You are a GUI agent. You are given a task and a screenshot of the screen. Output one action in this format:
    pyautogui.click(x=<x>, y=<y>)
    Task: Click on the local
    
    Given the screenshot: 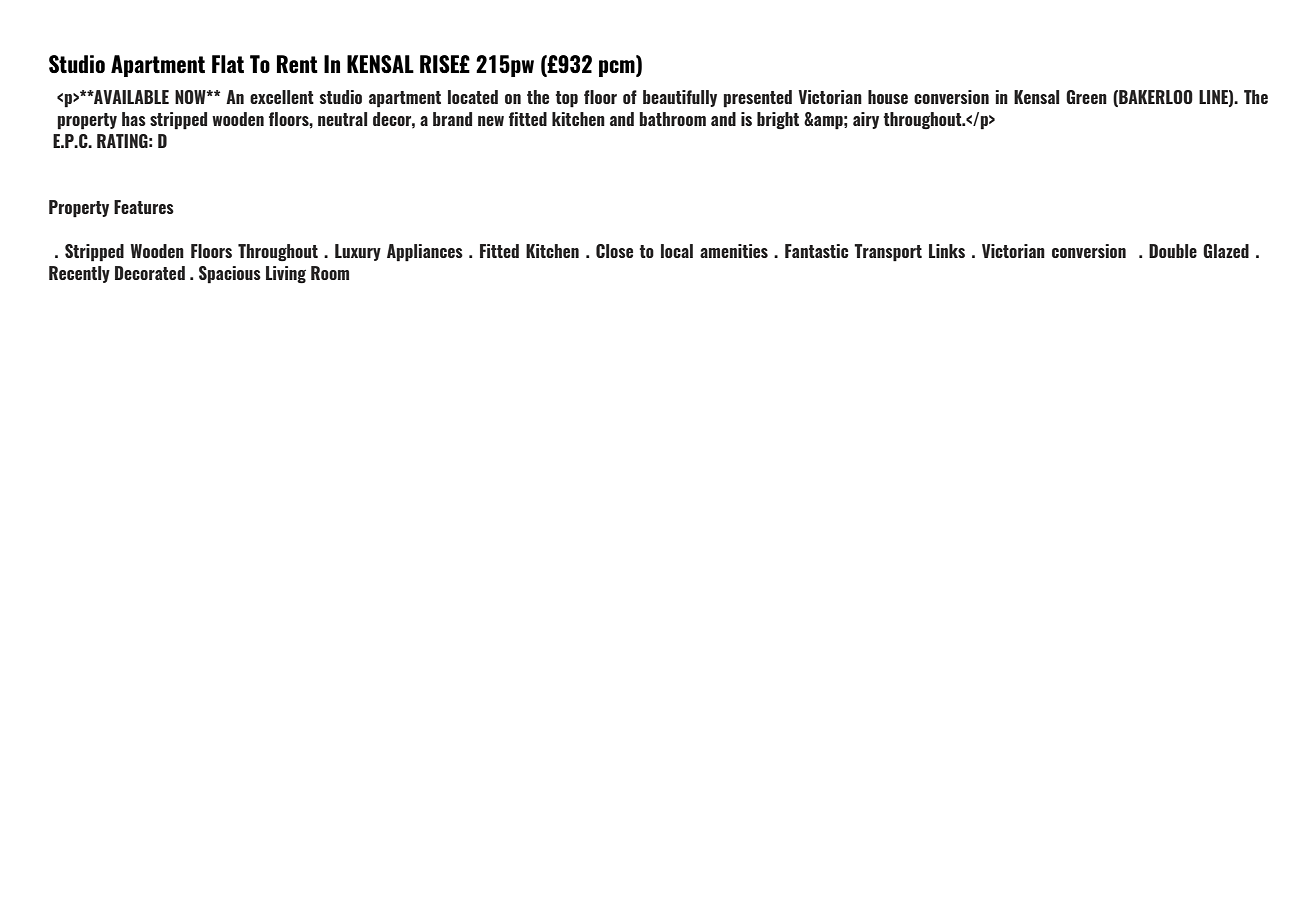 What is the action you would take?
    pyautogui.click(x=677, y=251)
